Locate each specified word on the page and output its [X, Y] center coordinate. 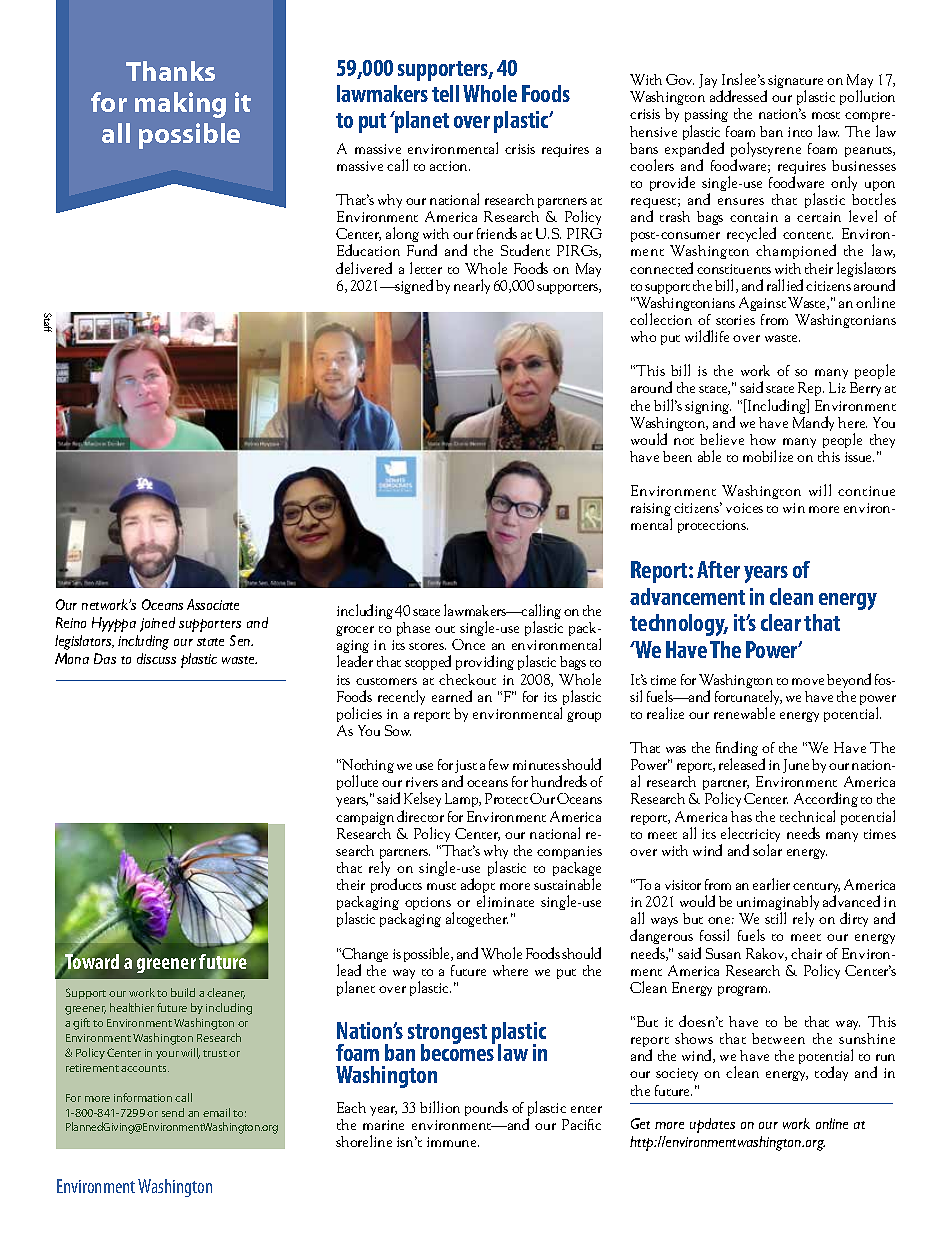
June [796, 766]
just [466, 768]
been [677, 456]
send [173, 1112]
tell [445, 93]
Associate [213, 604]
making [180, 105]
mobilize [768, 456]
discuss [156, 658]
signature [794, 83]
